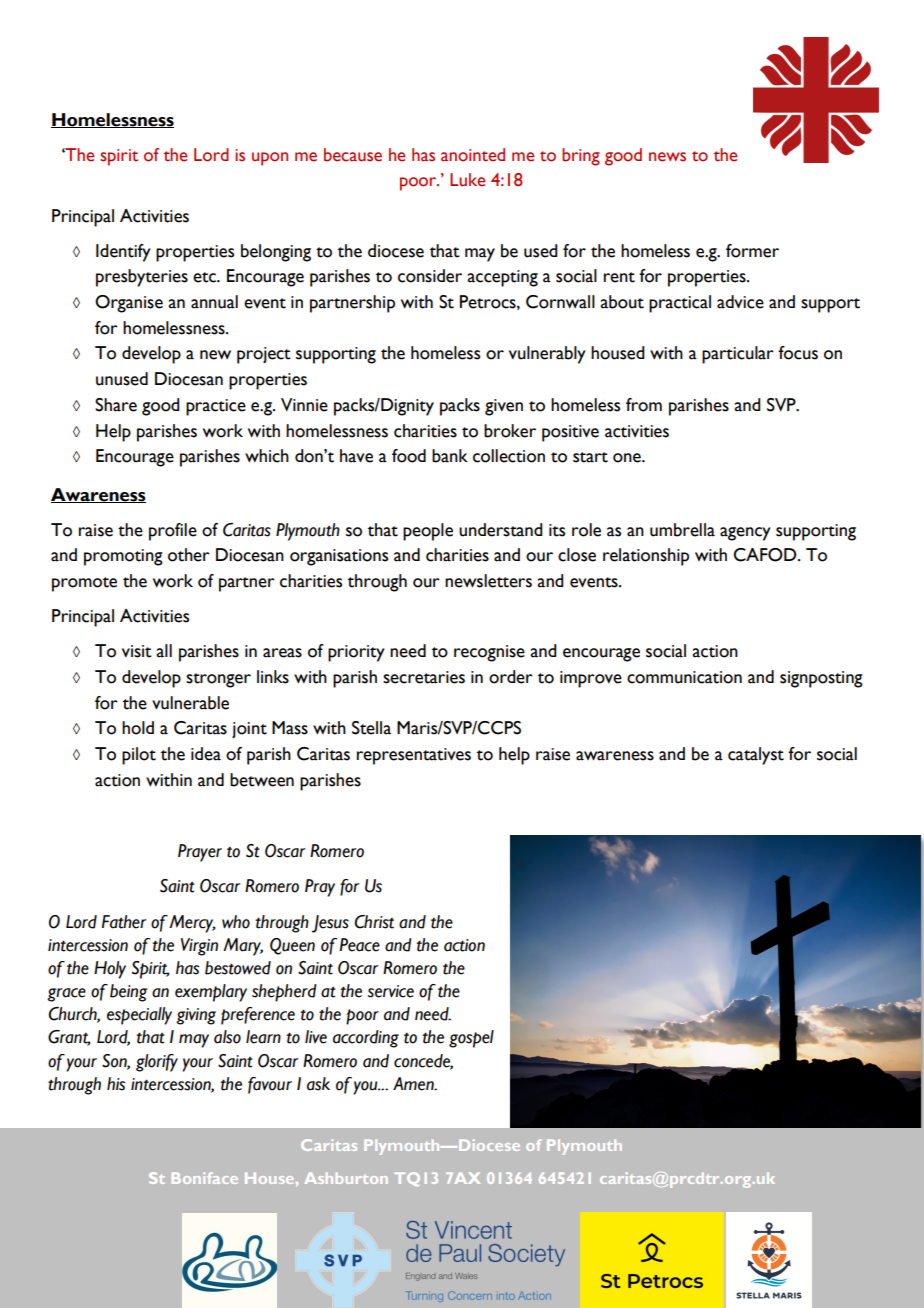  Describe the element at coordinates (123, 557) in the document. I see `promoting` at that location.
